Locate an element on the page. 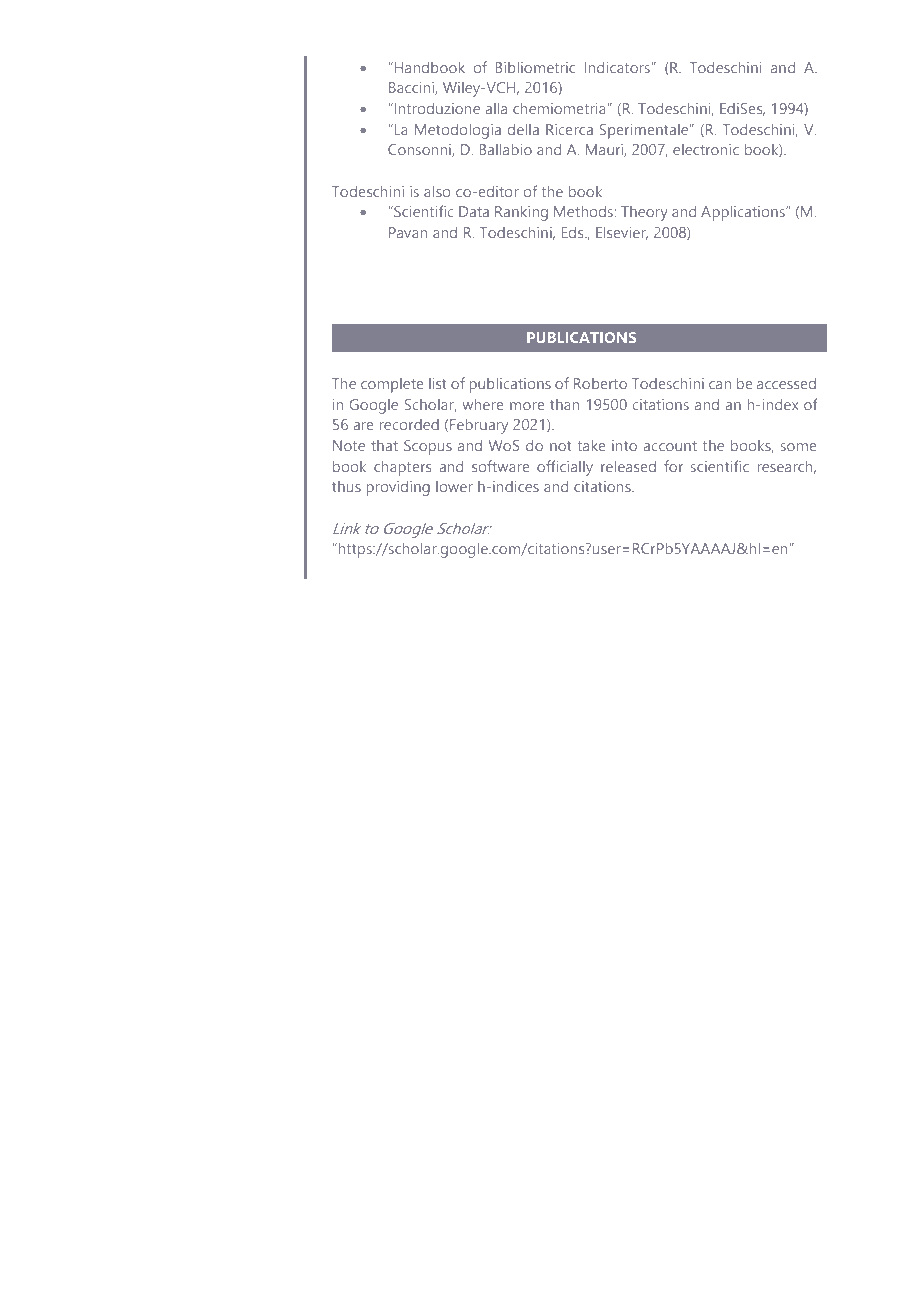 The height and width of the page is (1308, 924). della is located at coordinates (523, 129).
